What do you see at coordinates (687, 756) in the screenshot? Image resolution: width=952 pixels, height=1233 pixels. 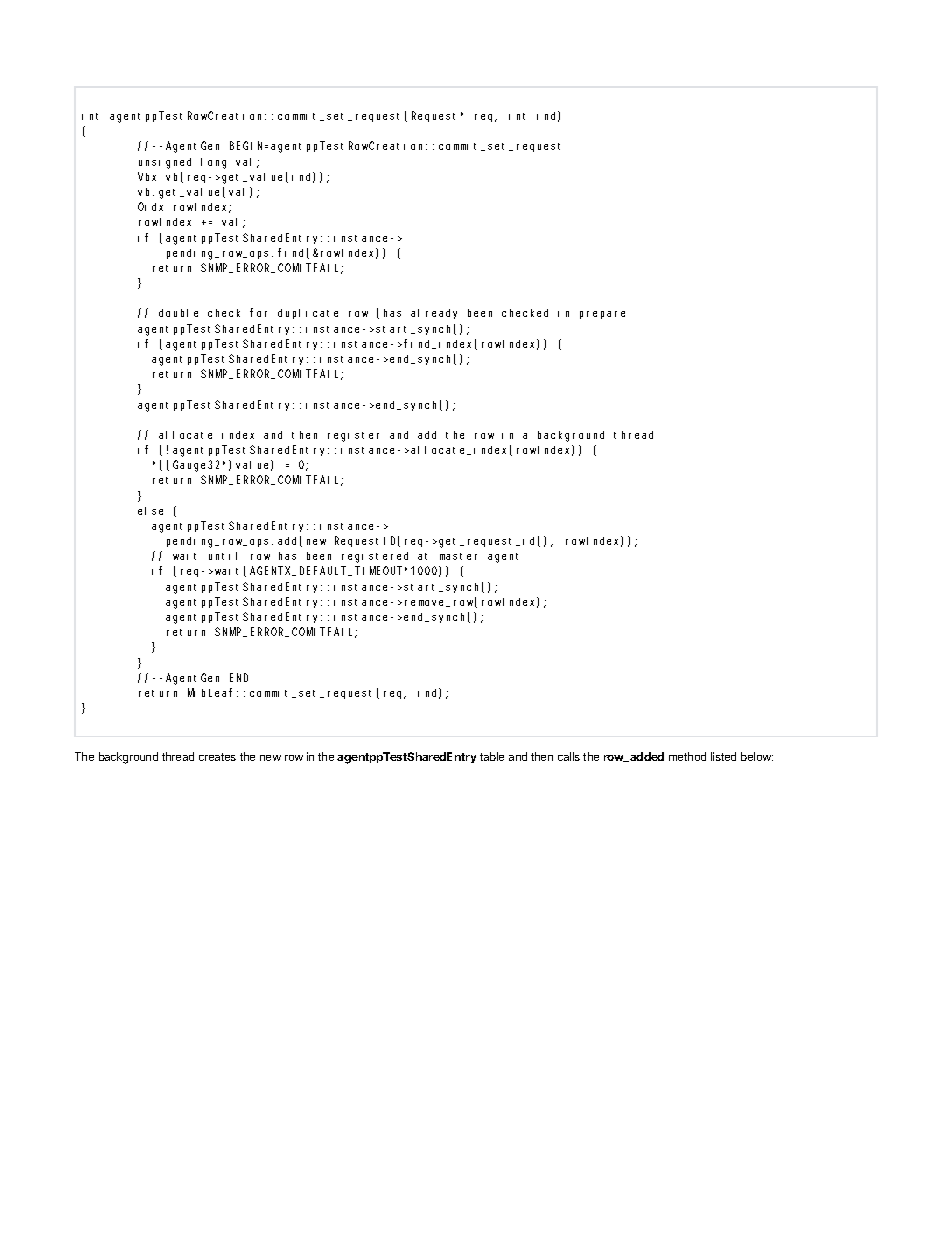 I see `method` at bounding box center [687, 756].
